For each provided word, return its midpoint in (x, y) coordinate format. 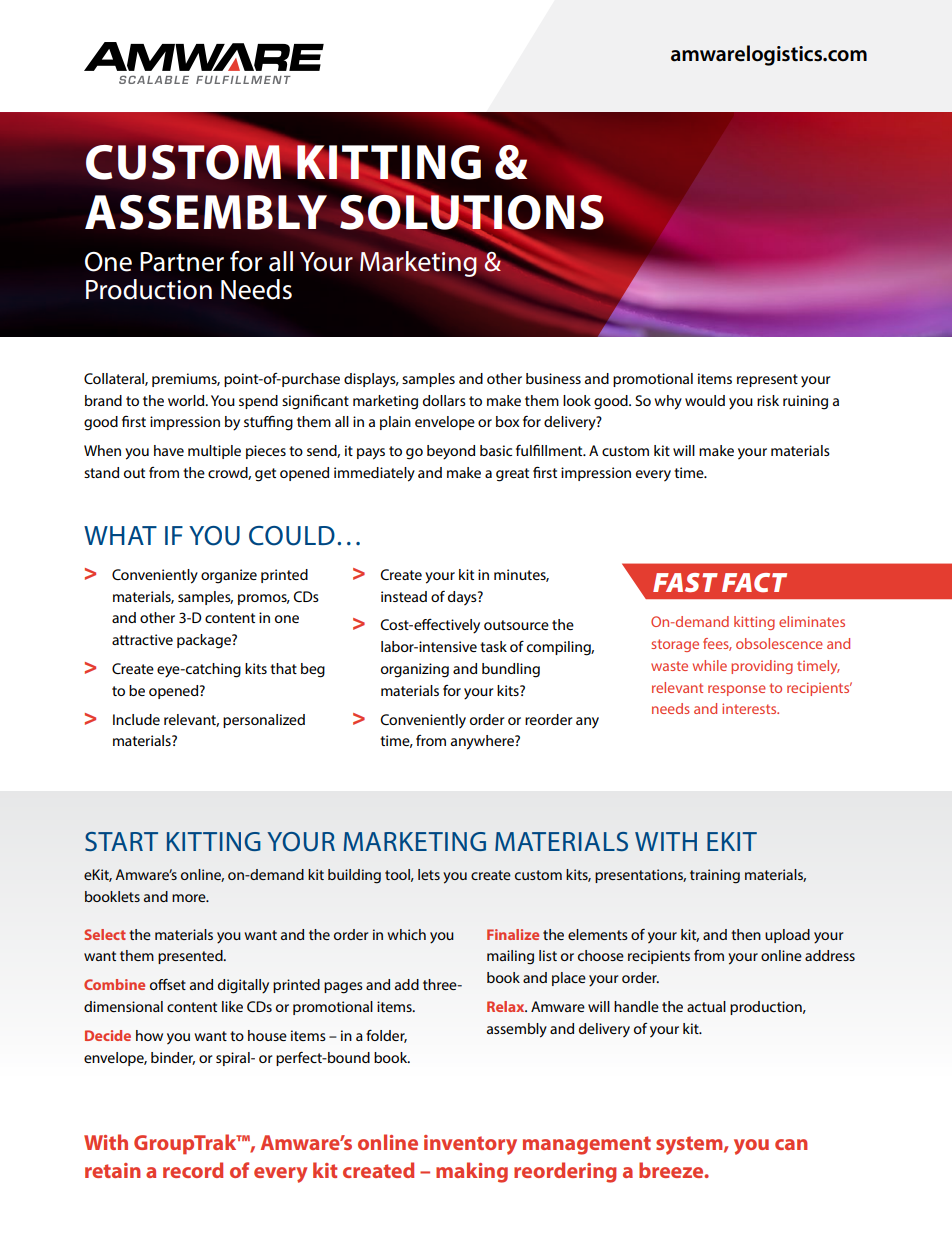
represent (767, 380)
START (121, 841)
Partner (182, 262)
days (463, 598)
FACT (754, 582)
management (587, 1145)
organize (229, 576)
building (354, 876)
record (193, 1170)
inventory (470, 1145)
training (715, 876)
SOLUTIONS (472, 212)
